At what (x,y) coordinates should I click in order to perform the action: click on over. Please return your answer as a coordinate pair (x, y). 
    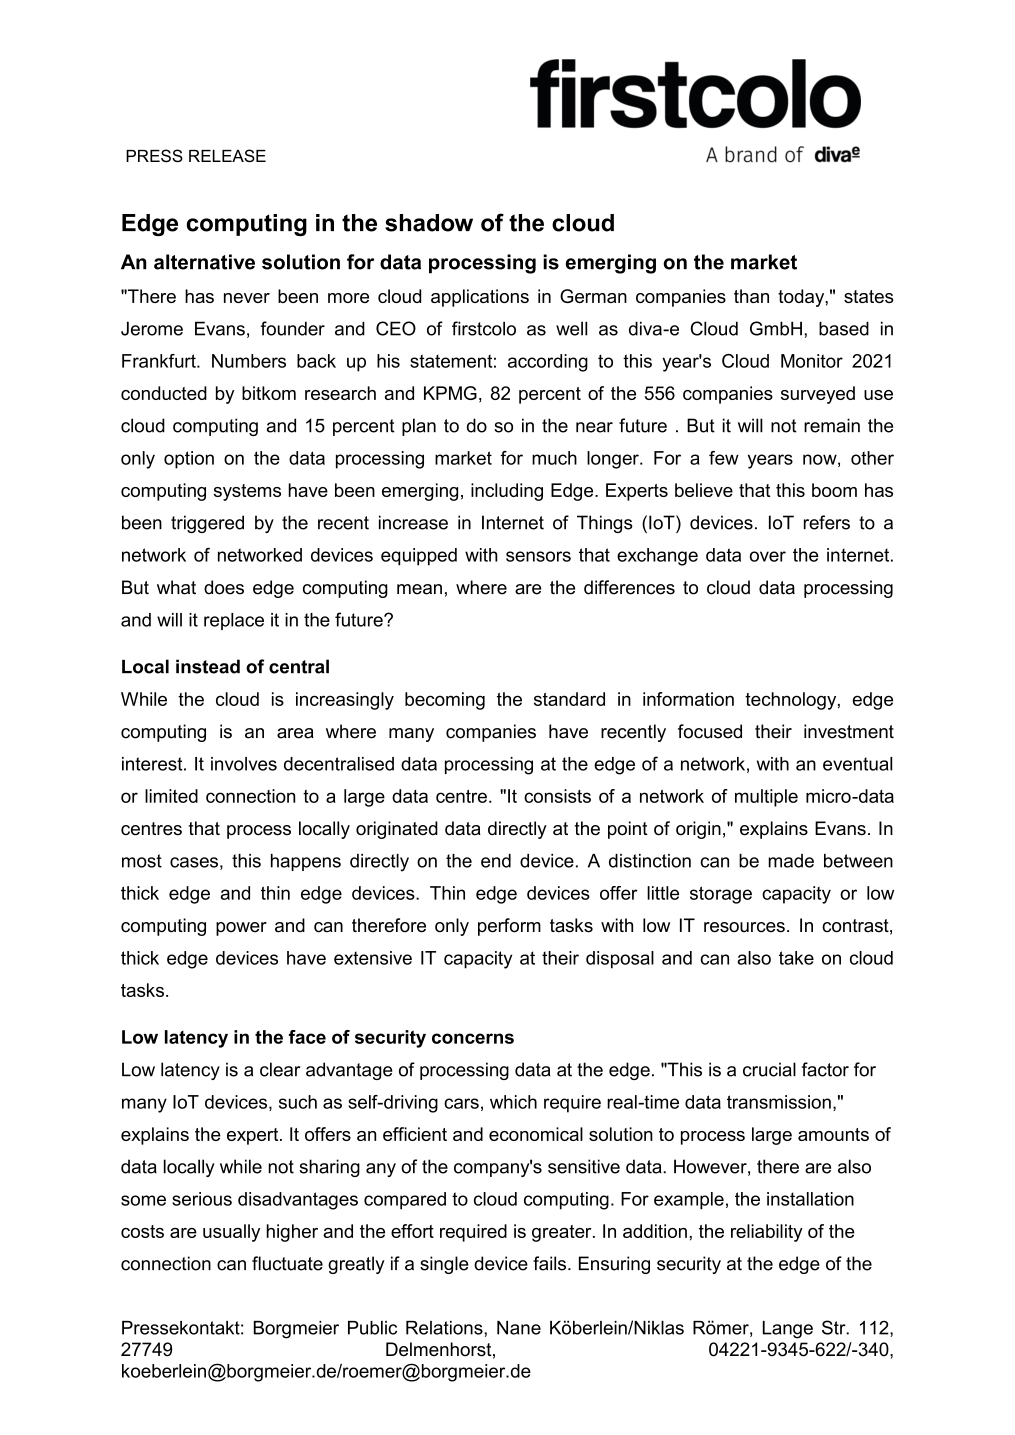
    Looking at the image, I should click on (768, 556).
